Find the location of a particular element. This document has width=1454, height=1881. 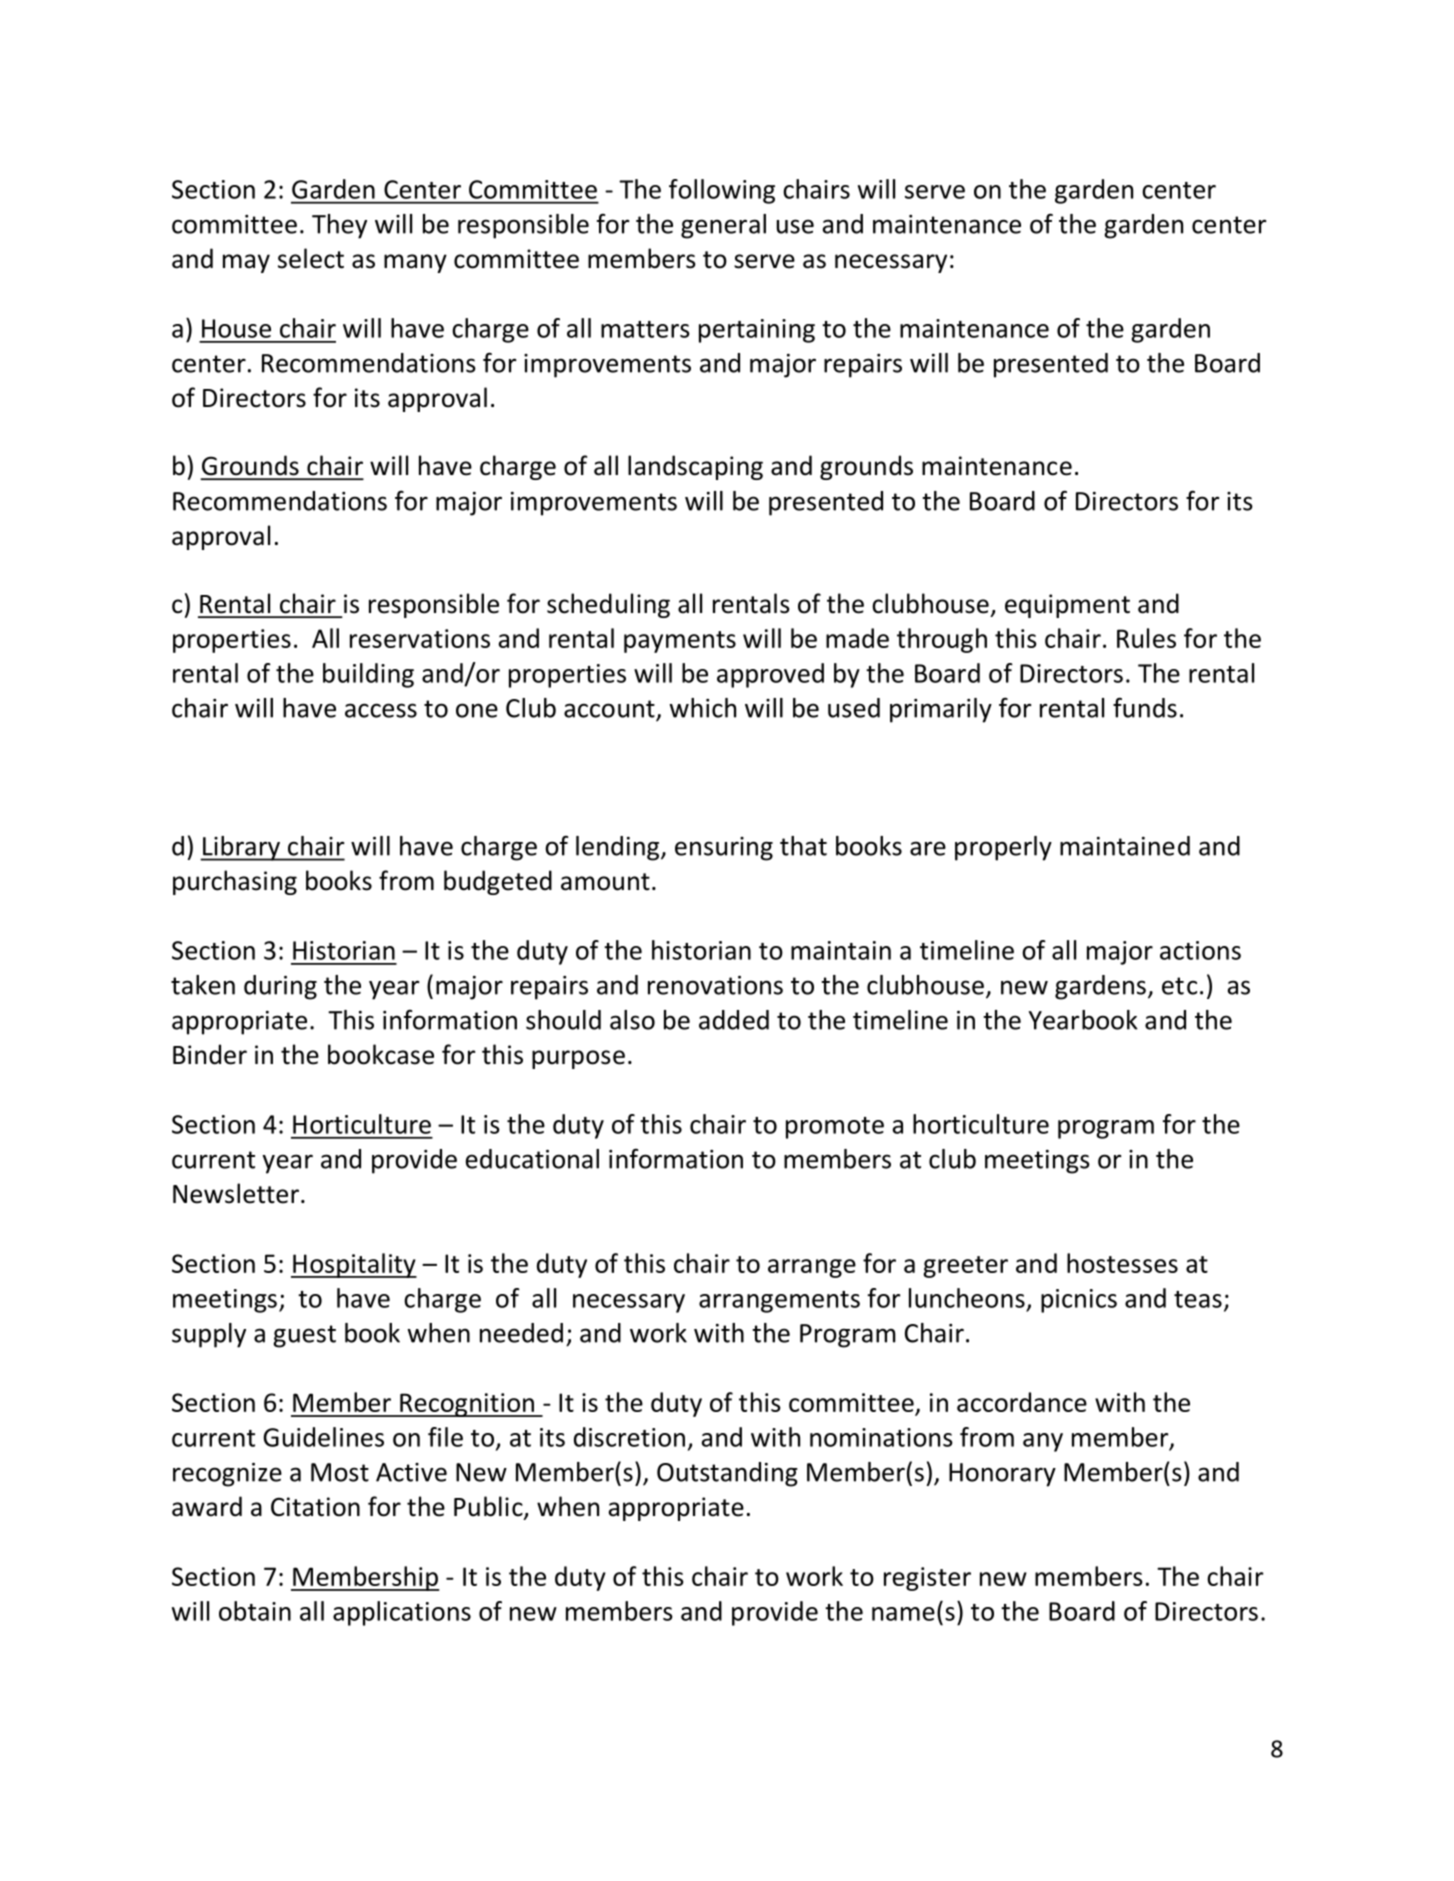

payments is located at coordinates (680, 642).
